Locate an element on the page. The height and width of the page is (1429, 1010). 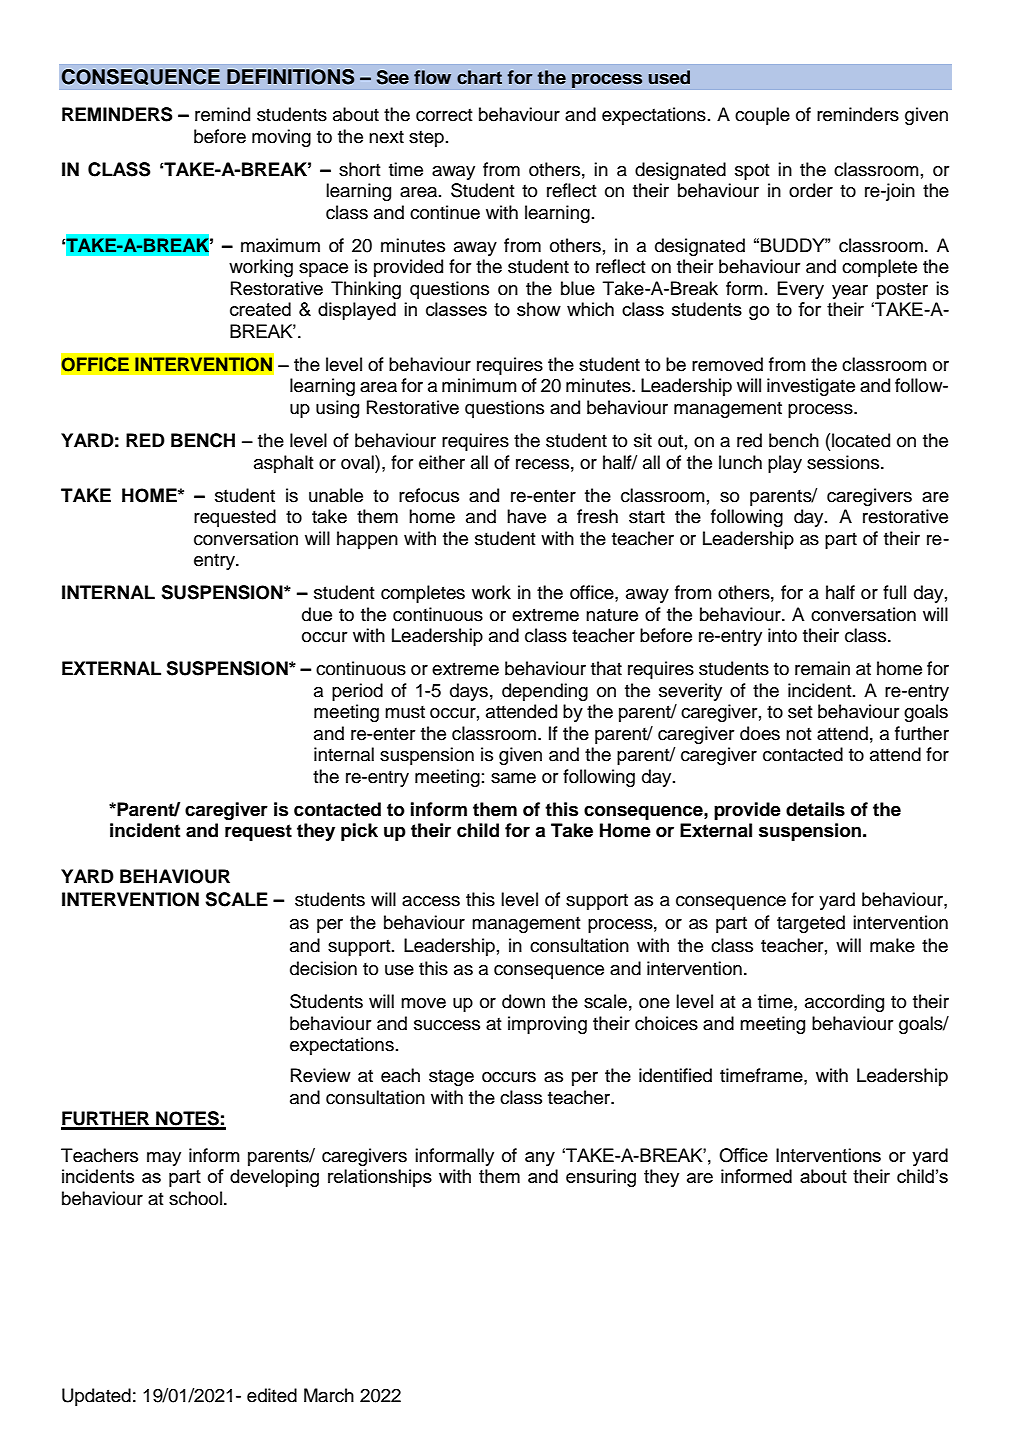
March is located at coordinates (329, 1395).
